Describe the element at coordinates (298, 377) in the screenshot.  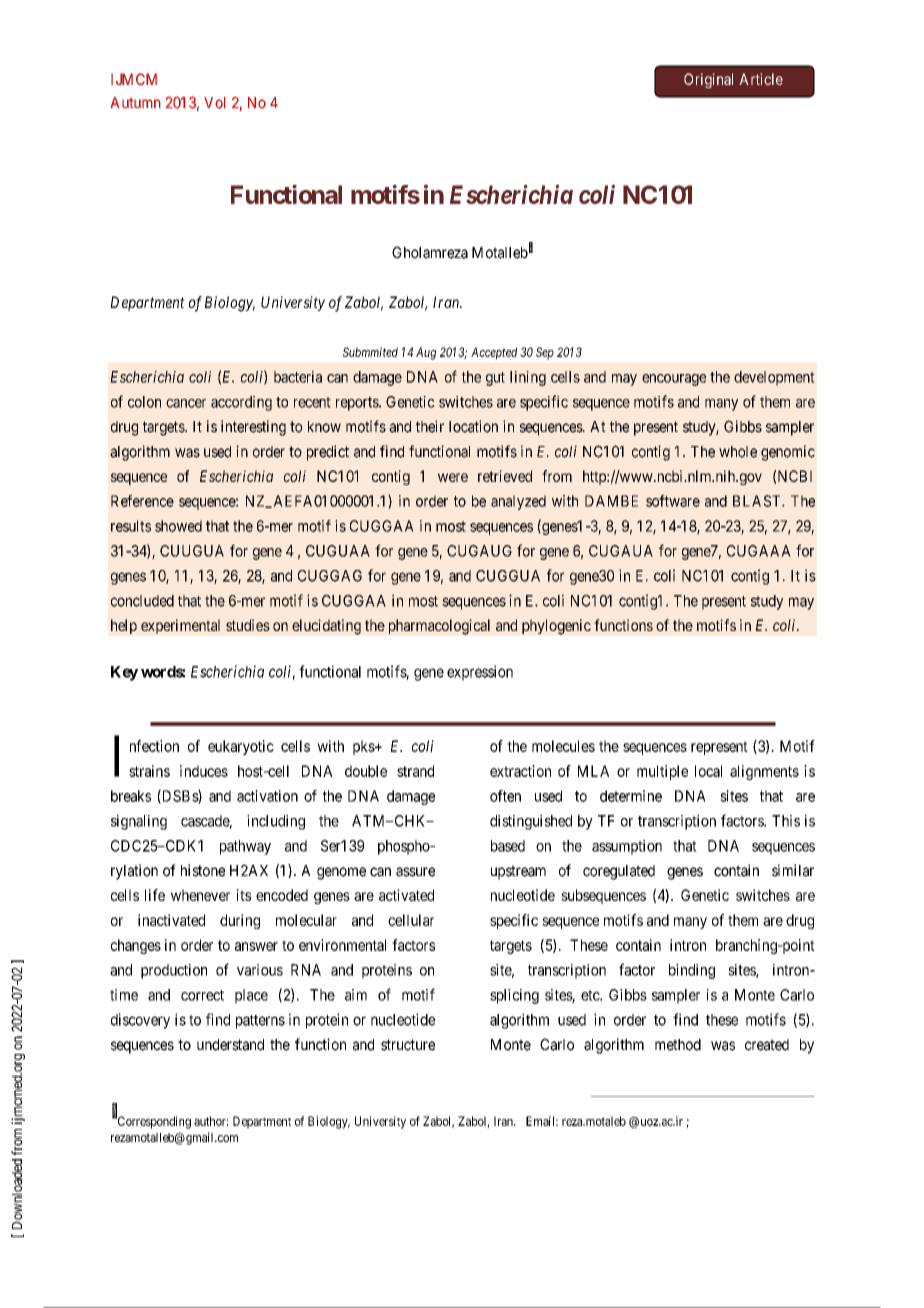
I see `bacteria` at that location.
